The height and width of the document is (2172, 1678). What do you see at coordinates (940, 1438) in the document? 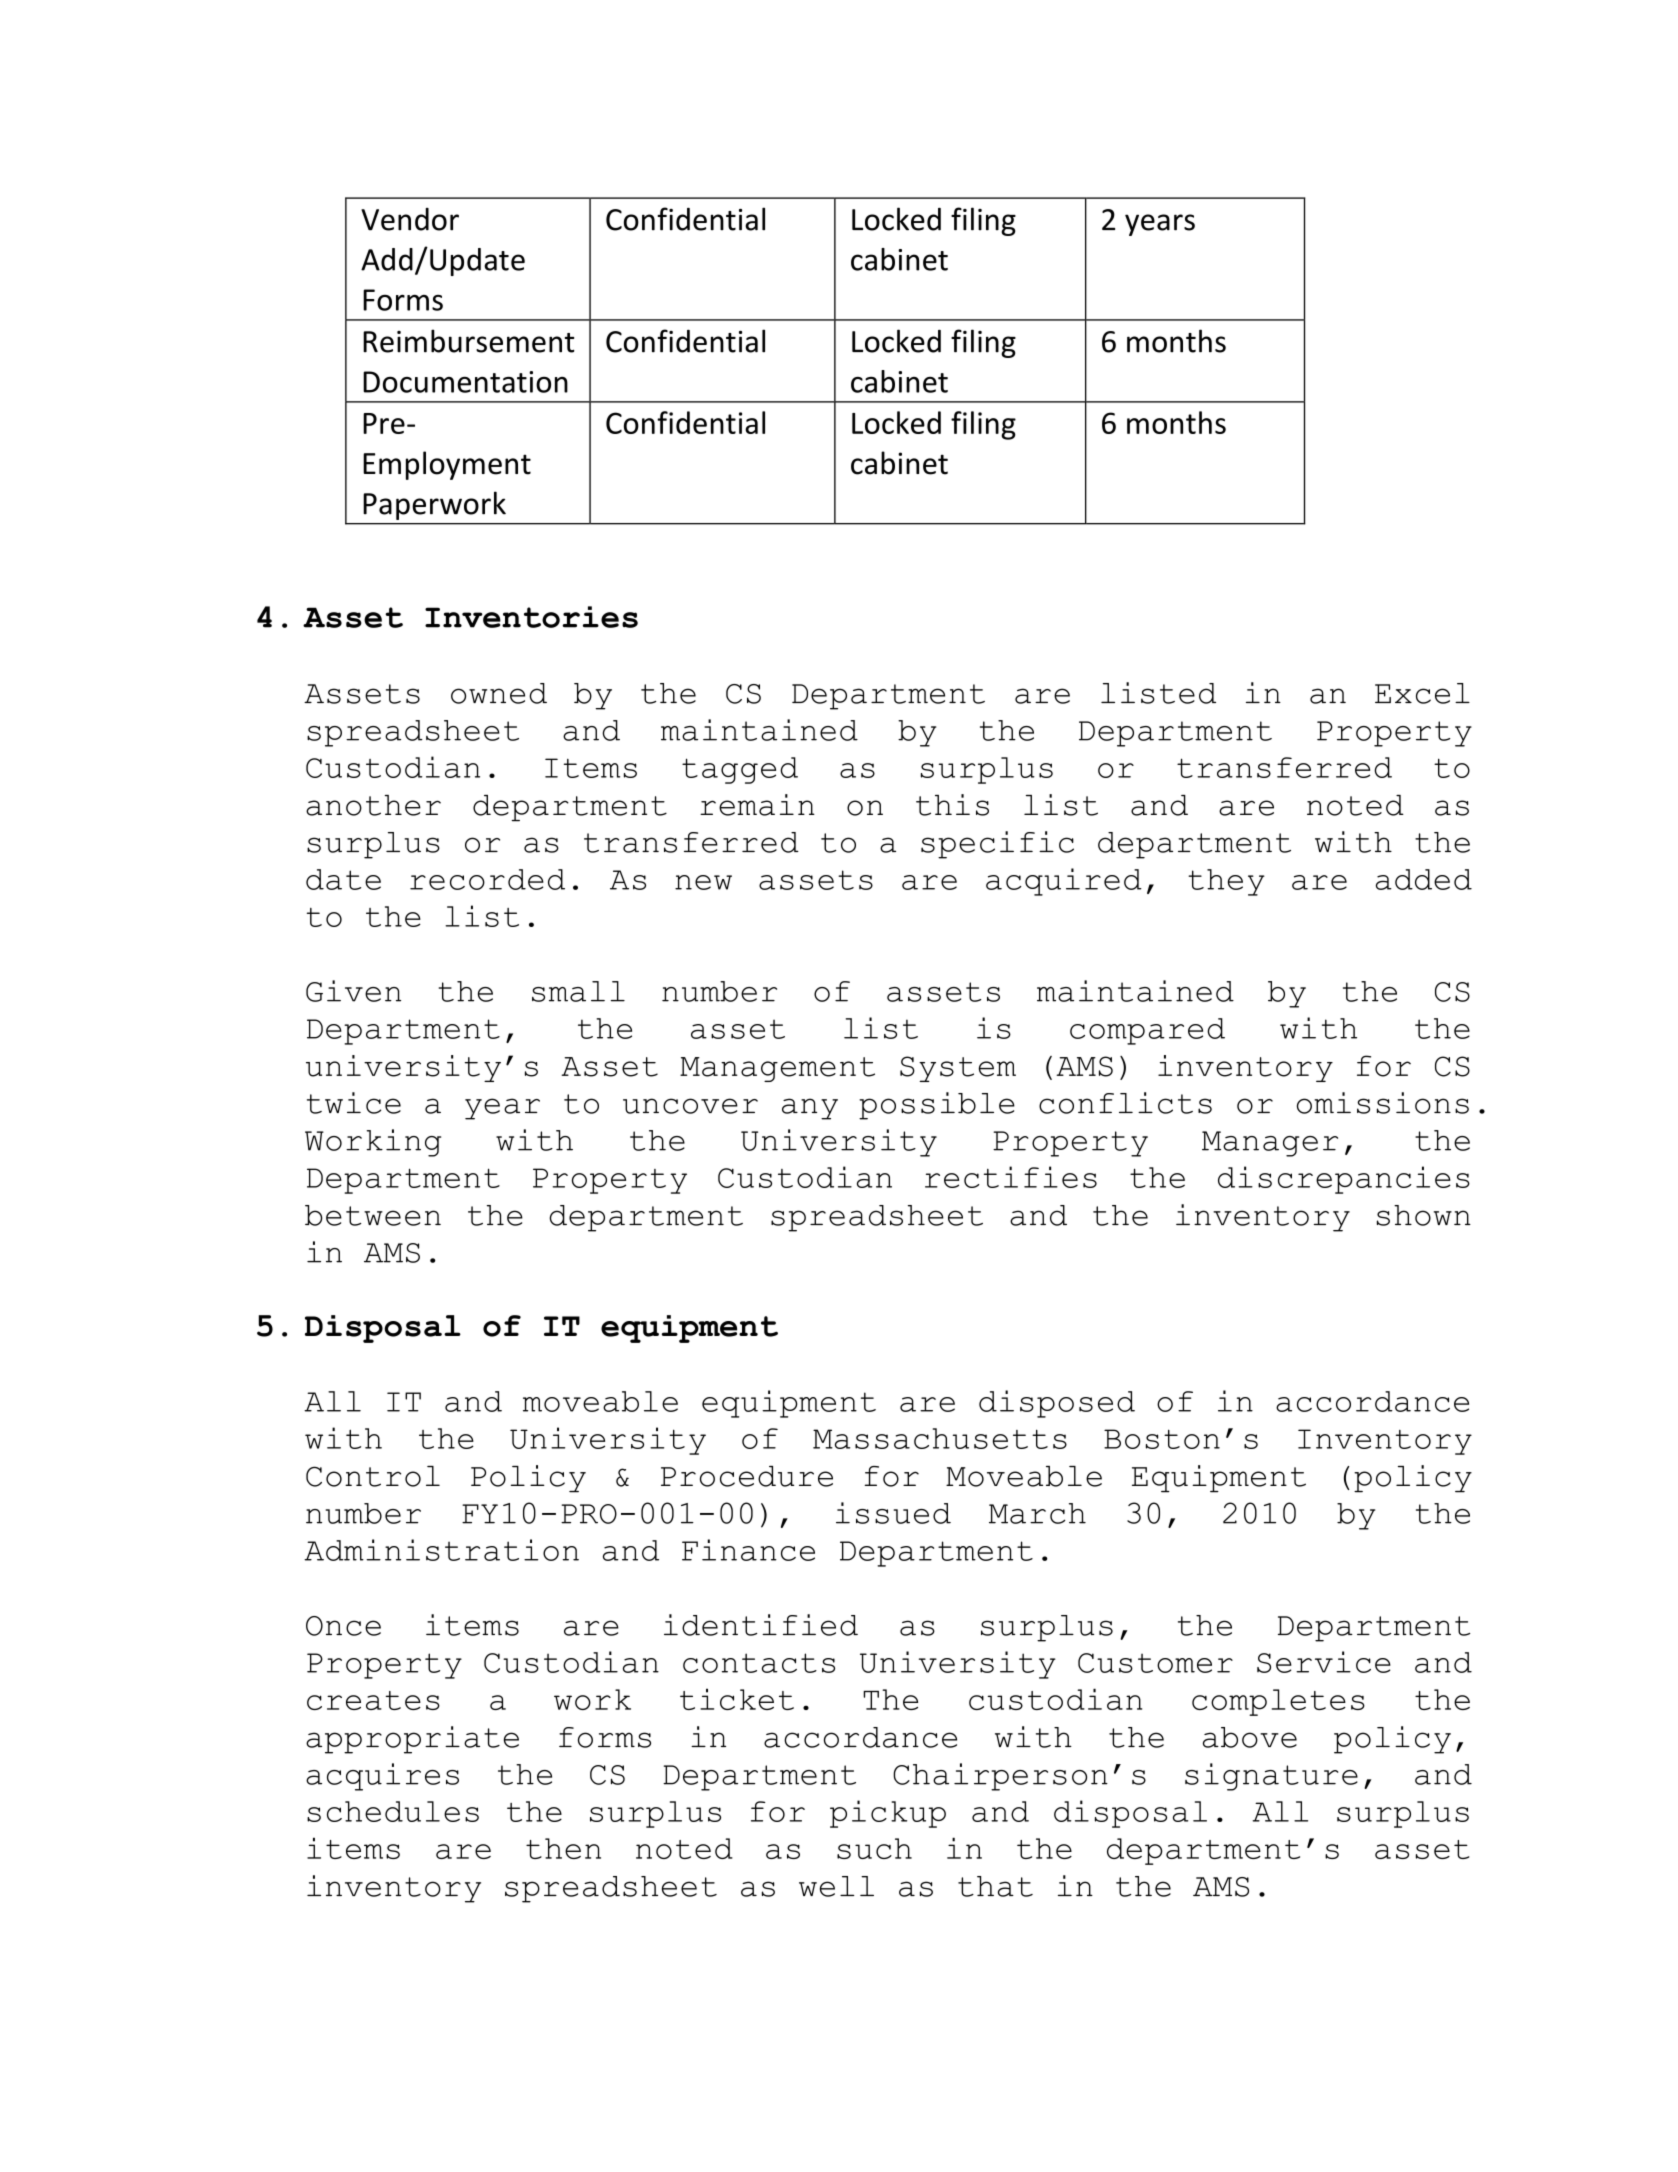
I see `Massachusetts` at bounding box center [940, 1438].
